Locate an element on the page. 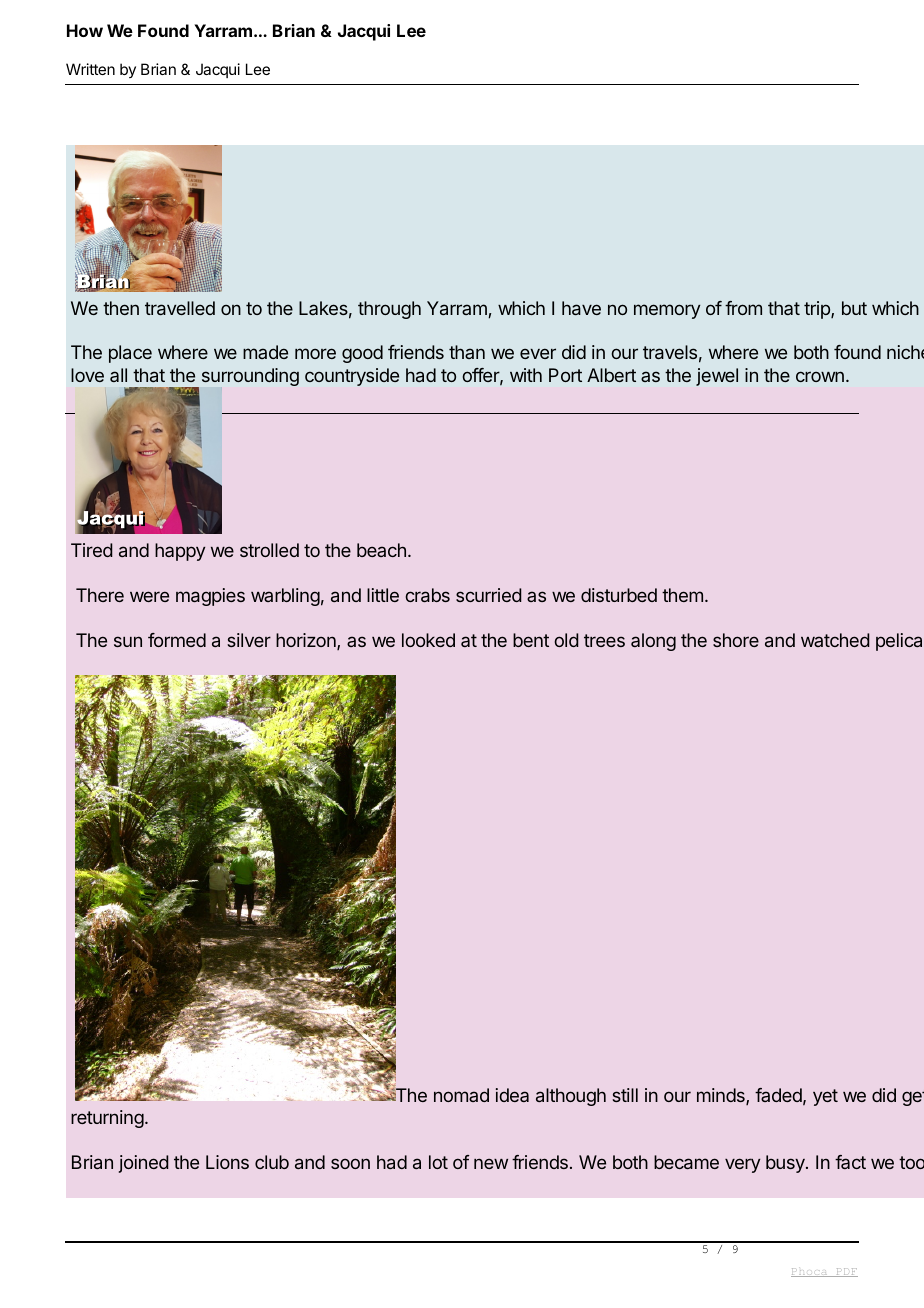 The width and height of the page is (924, 1308). have is located at coordinates (581, 308).
